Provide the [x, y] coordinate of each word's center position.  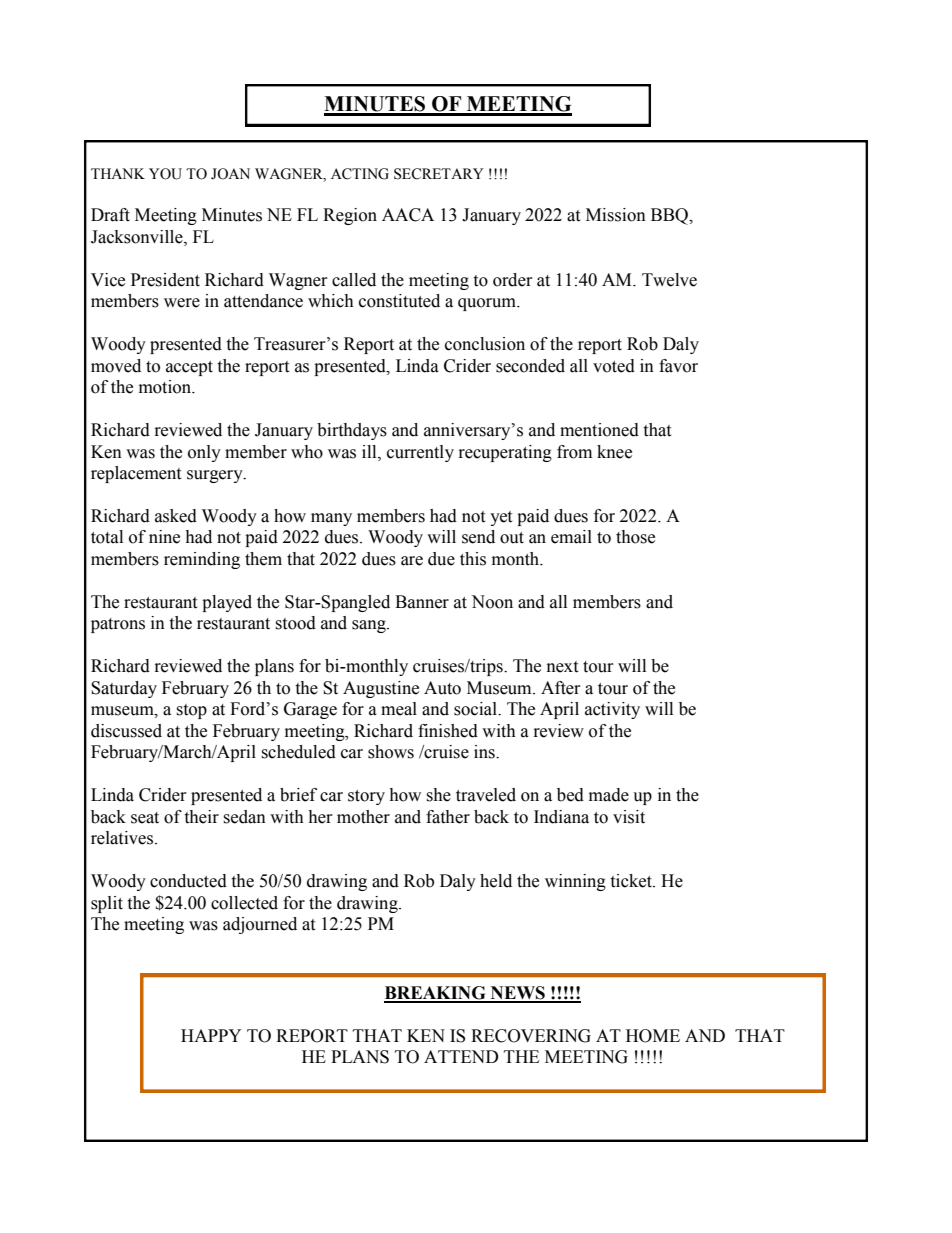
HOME [653, 1036]
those [635, 537]
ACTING [360, 174]
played [227, 603]
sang [370, 626]
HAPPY [211, 1035]
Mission [616, 215]
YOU [165, 174]
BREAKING [436, 994]
